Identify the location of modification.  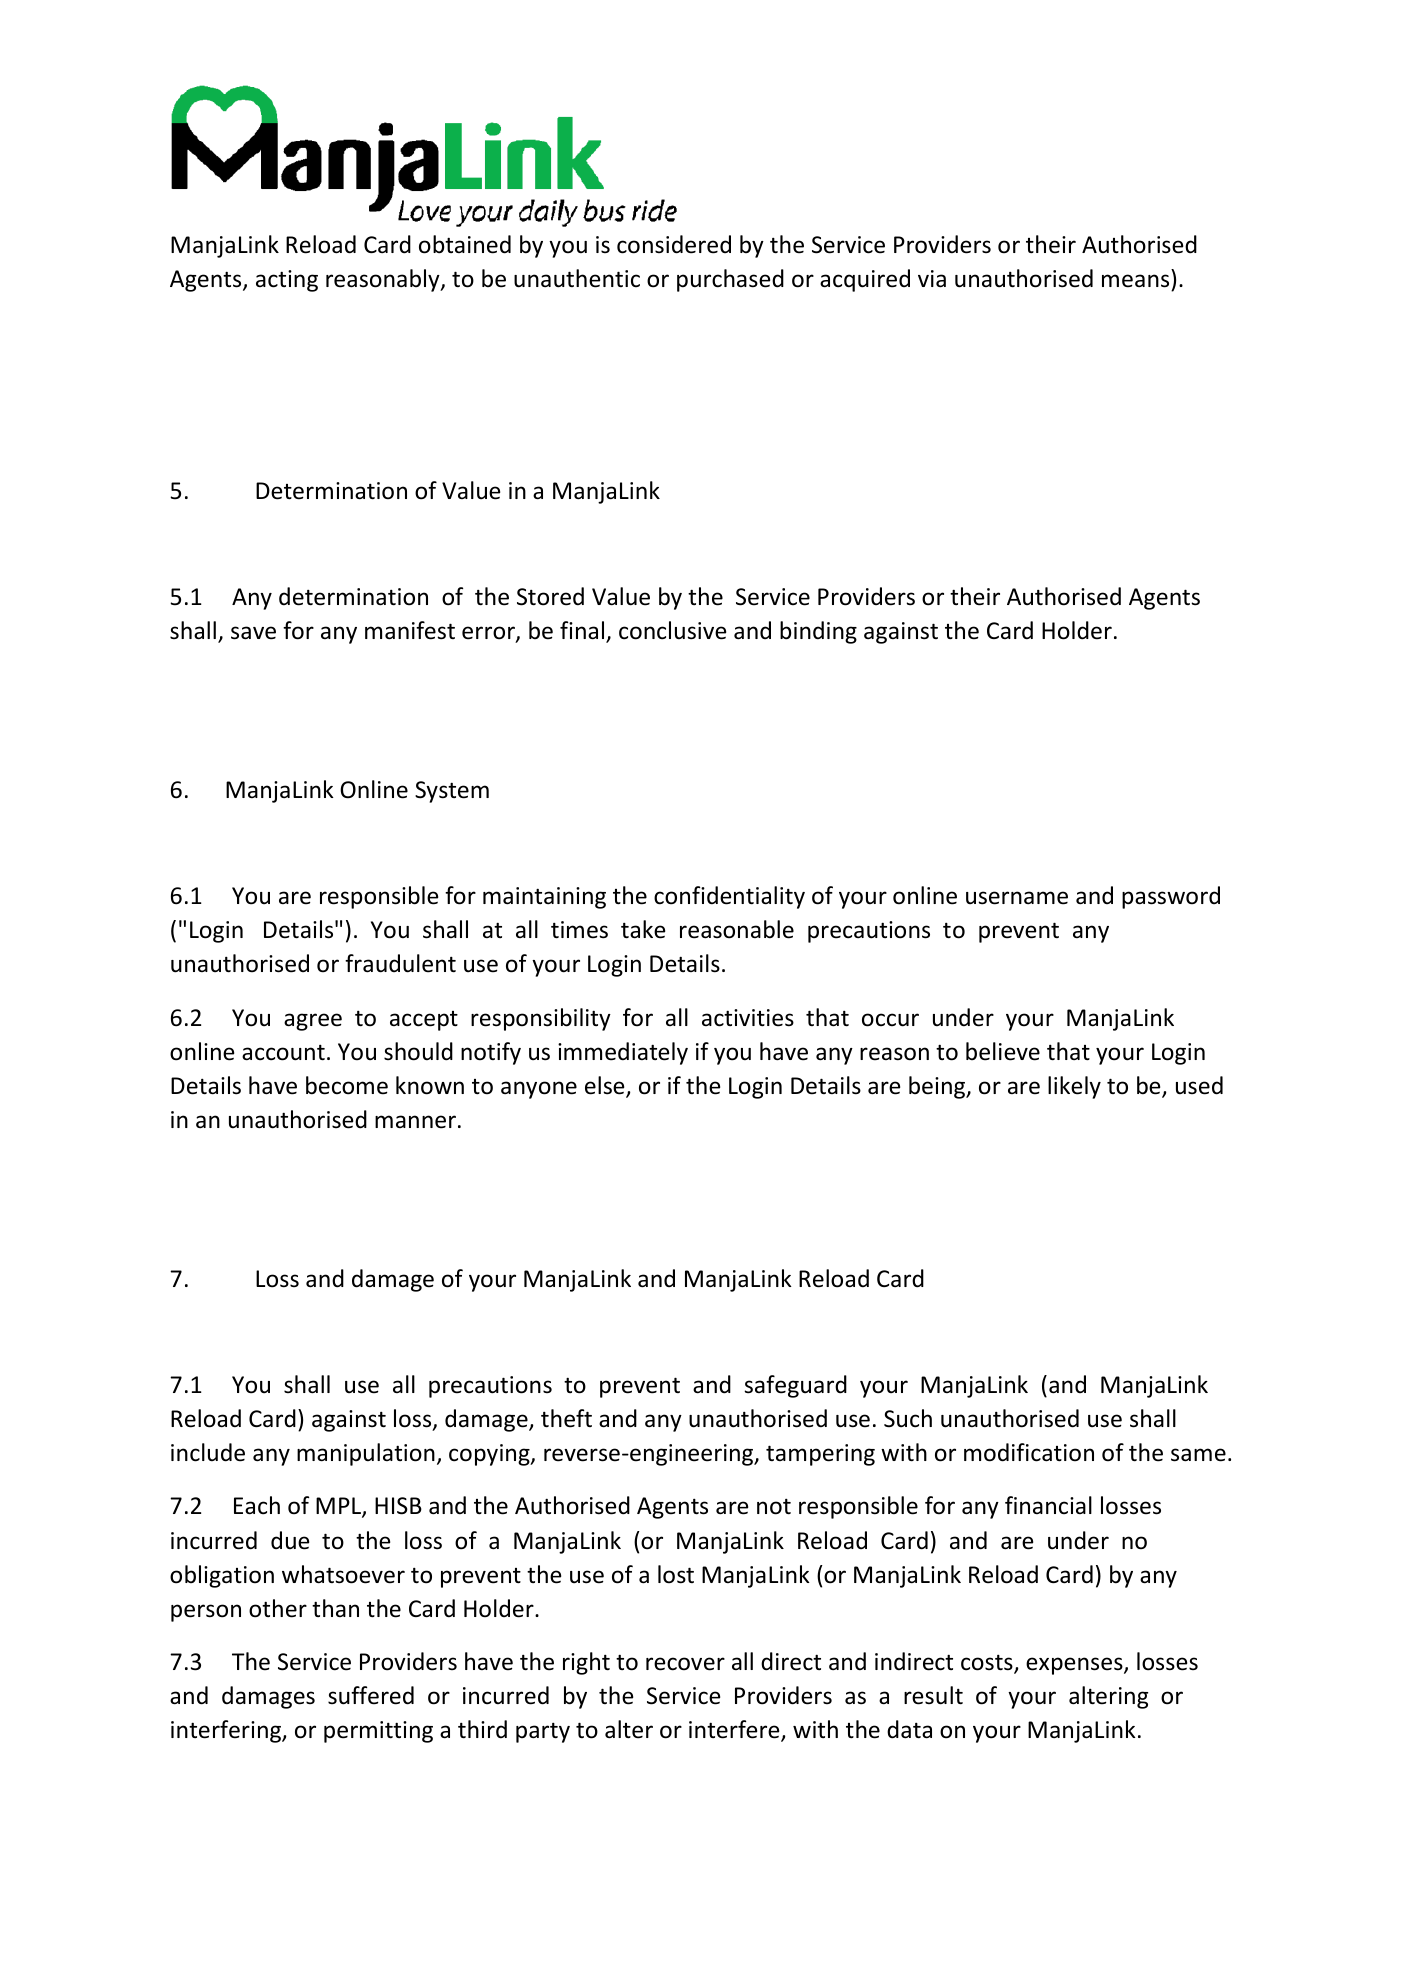
(1029, 1452).
